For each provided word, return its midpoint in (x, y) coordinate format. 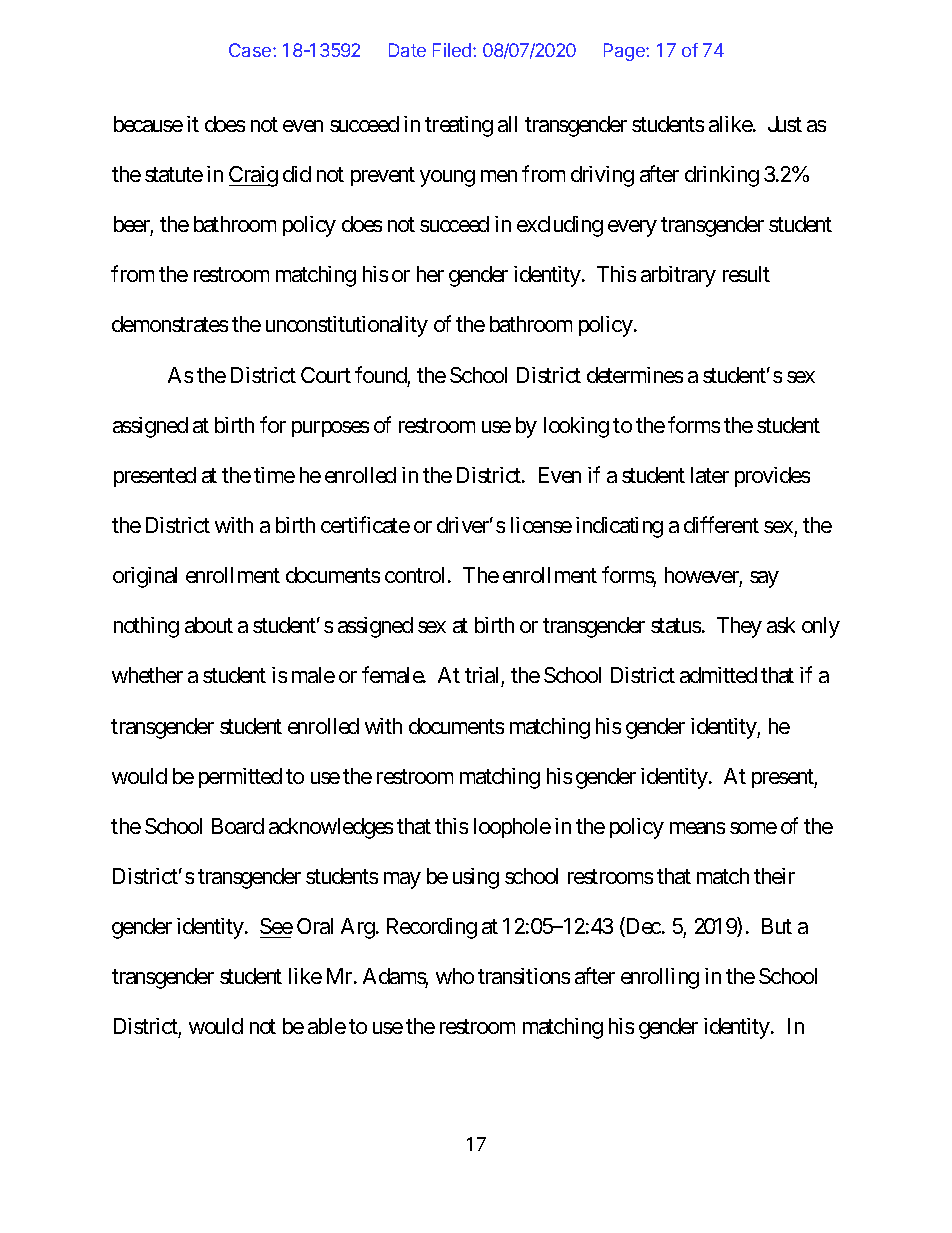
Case (251, 50)
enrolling (660, 978)
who (455, 976)
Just (785, 124)
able (327, 1026)
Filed (453, 50)
